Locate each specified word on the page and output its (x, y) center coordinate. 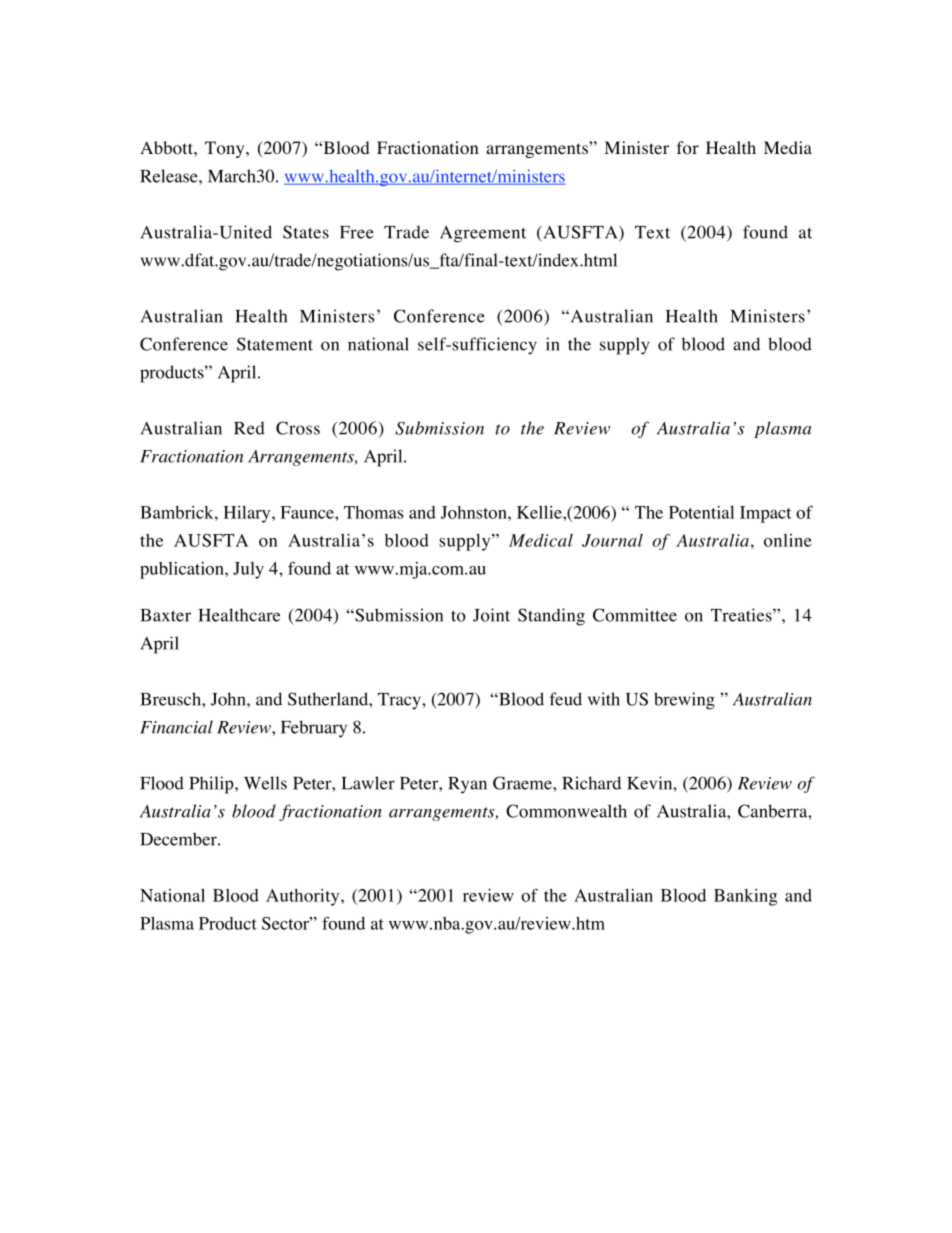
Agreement (483, 234)
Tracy (400, 701)
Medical (541, 540)
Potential (701, 512)
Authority (304, 897)
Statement (275, 344)
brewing (684, 701)
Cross (298, 428)
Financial (176, 727)
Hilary (248, 514)
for (688, 148)
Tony (226, 149)
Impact (765, 514)
